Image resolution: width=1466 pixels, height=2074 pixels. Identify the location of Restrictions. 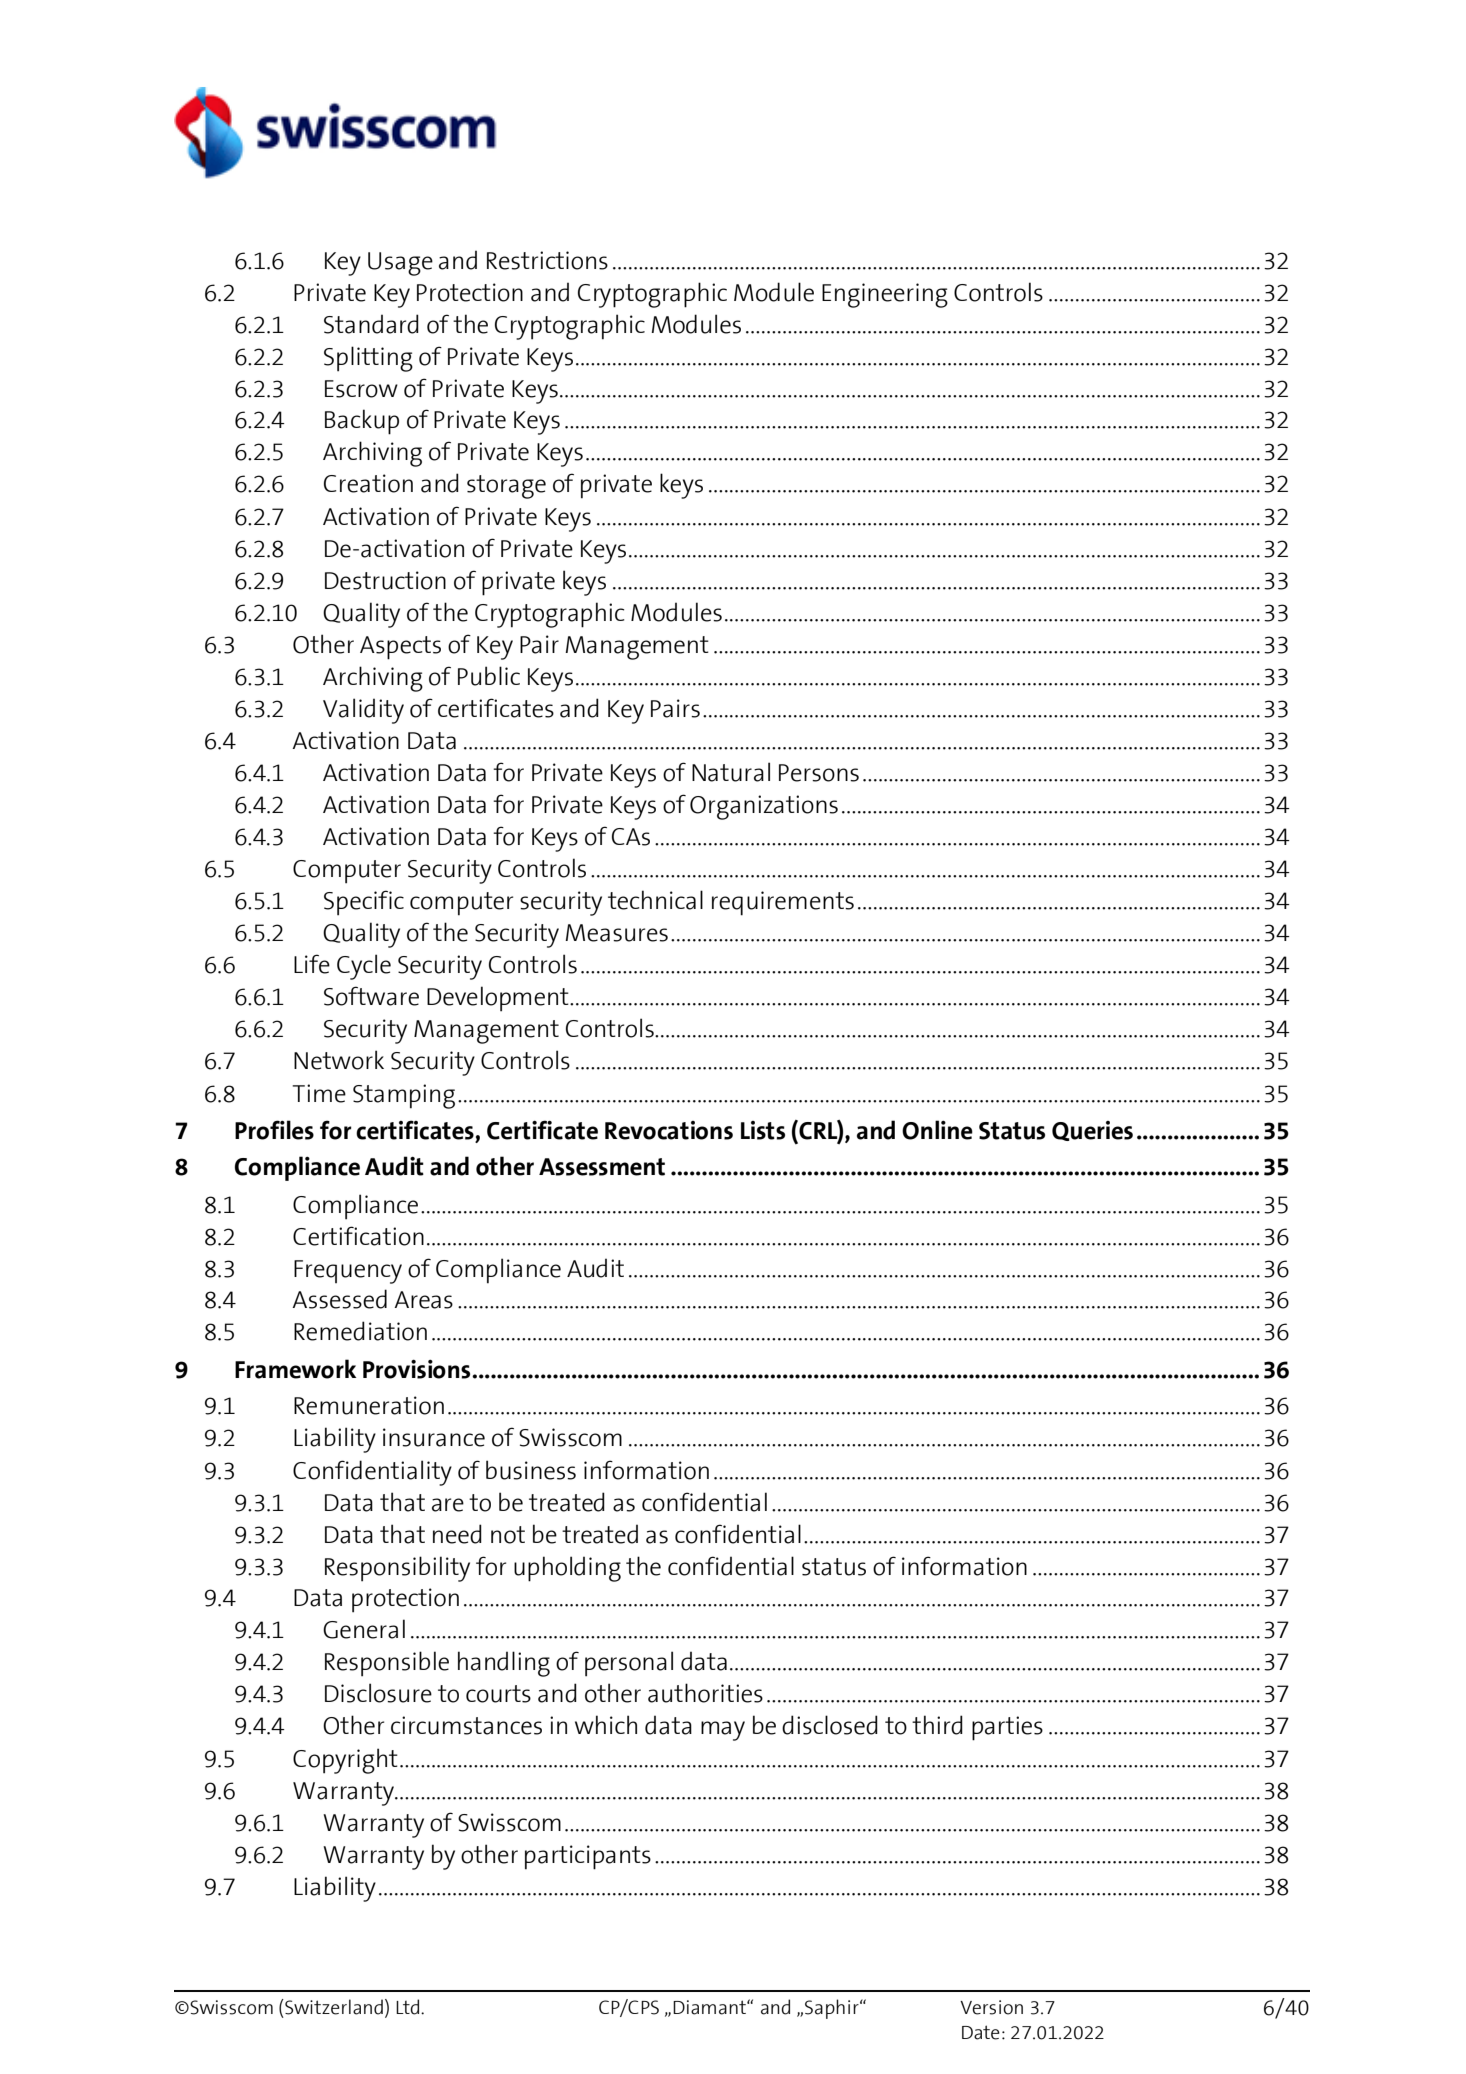
(547, 260).
